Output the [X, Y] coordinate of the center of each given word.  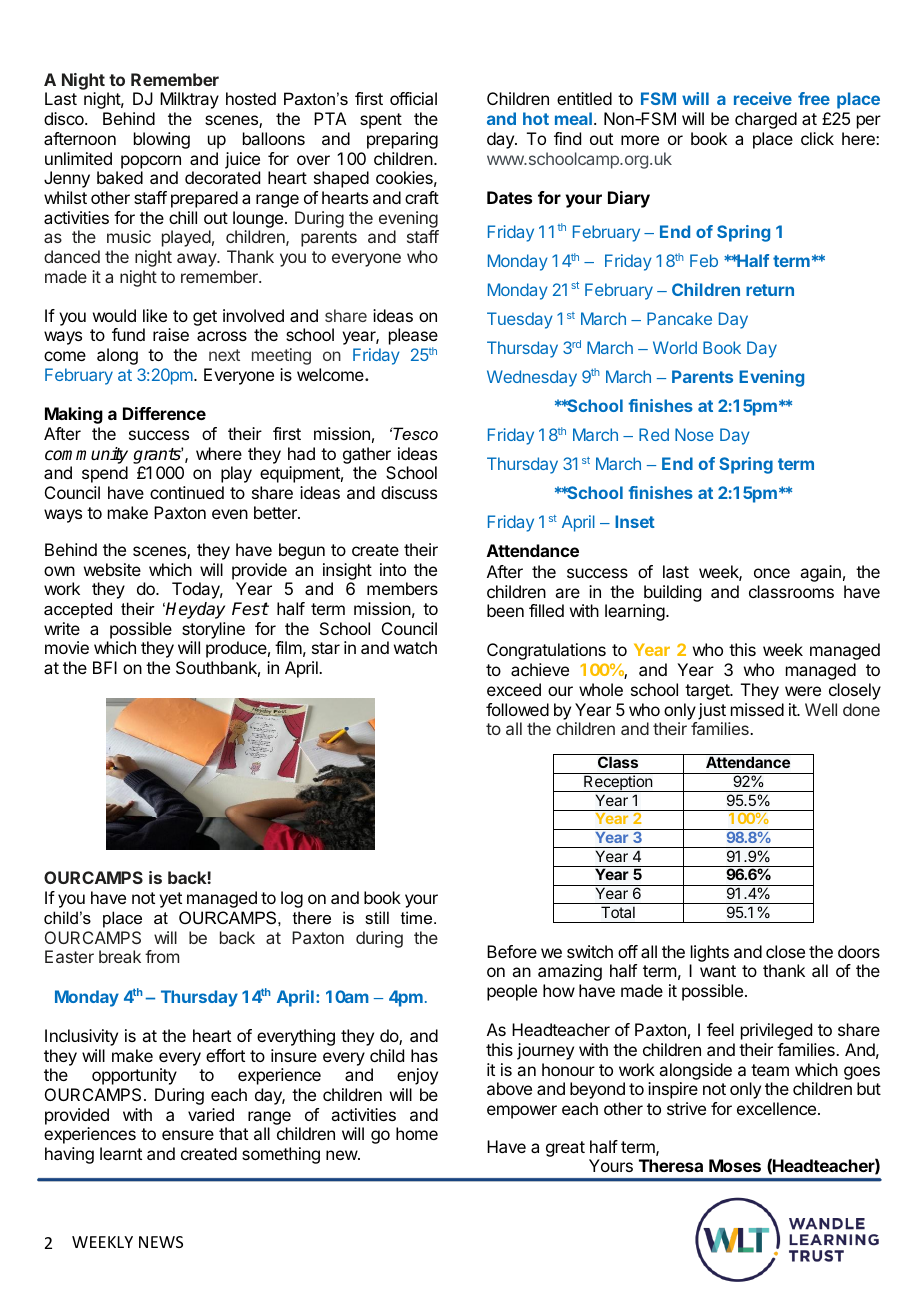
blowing [162, 140]
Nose [694, 434]
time [418, 917]
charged [766, 120]
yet [170, 900]
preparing [402, 140]
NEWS [161, 1242]
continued [187, 492]
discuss [409, 492]
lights [710, 953]
